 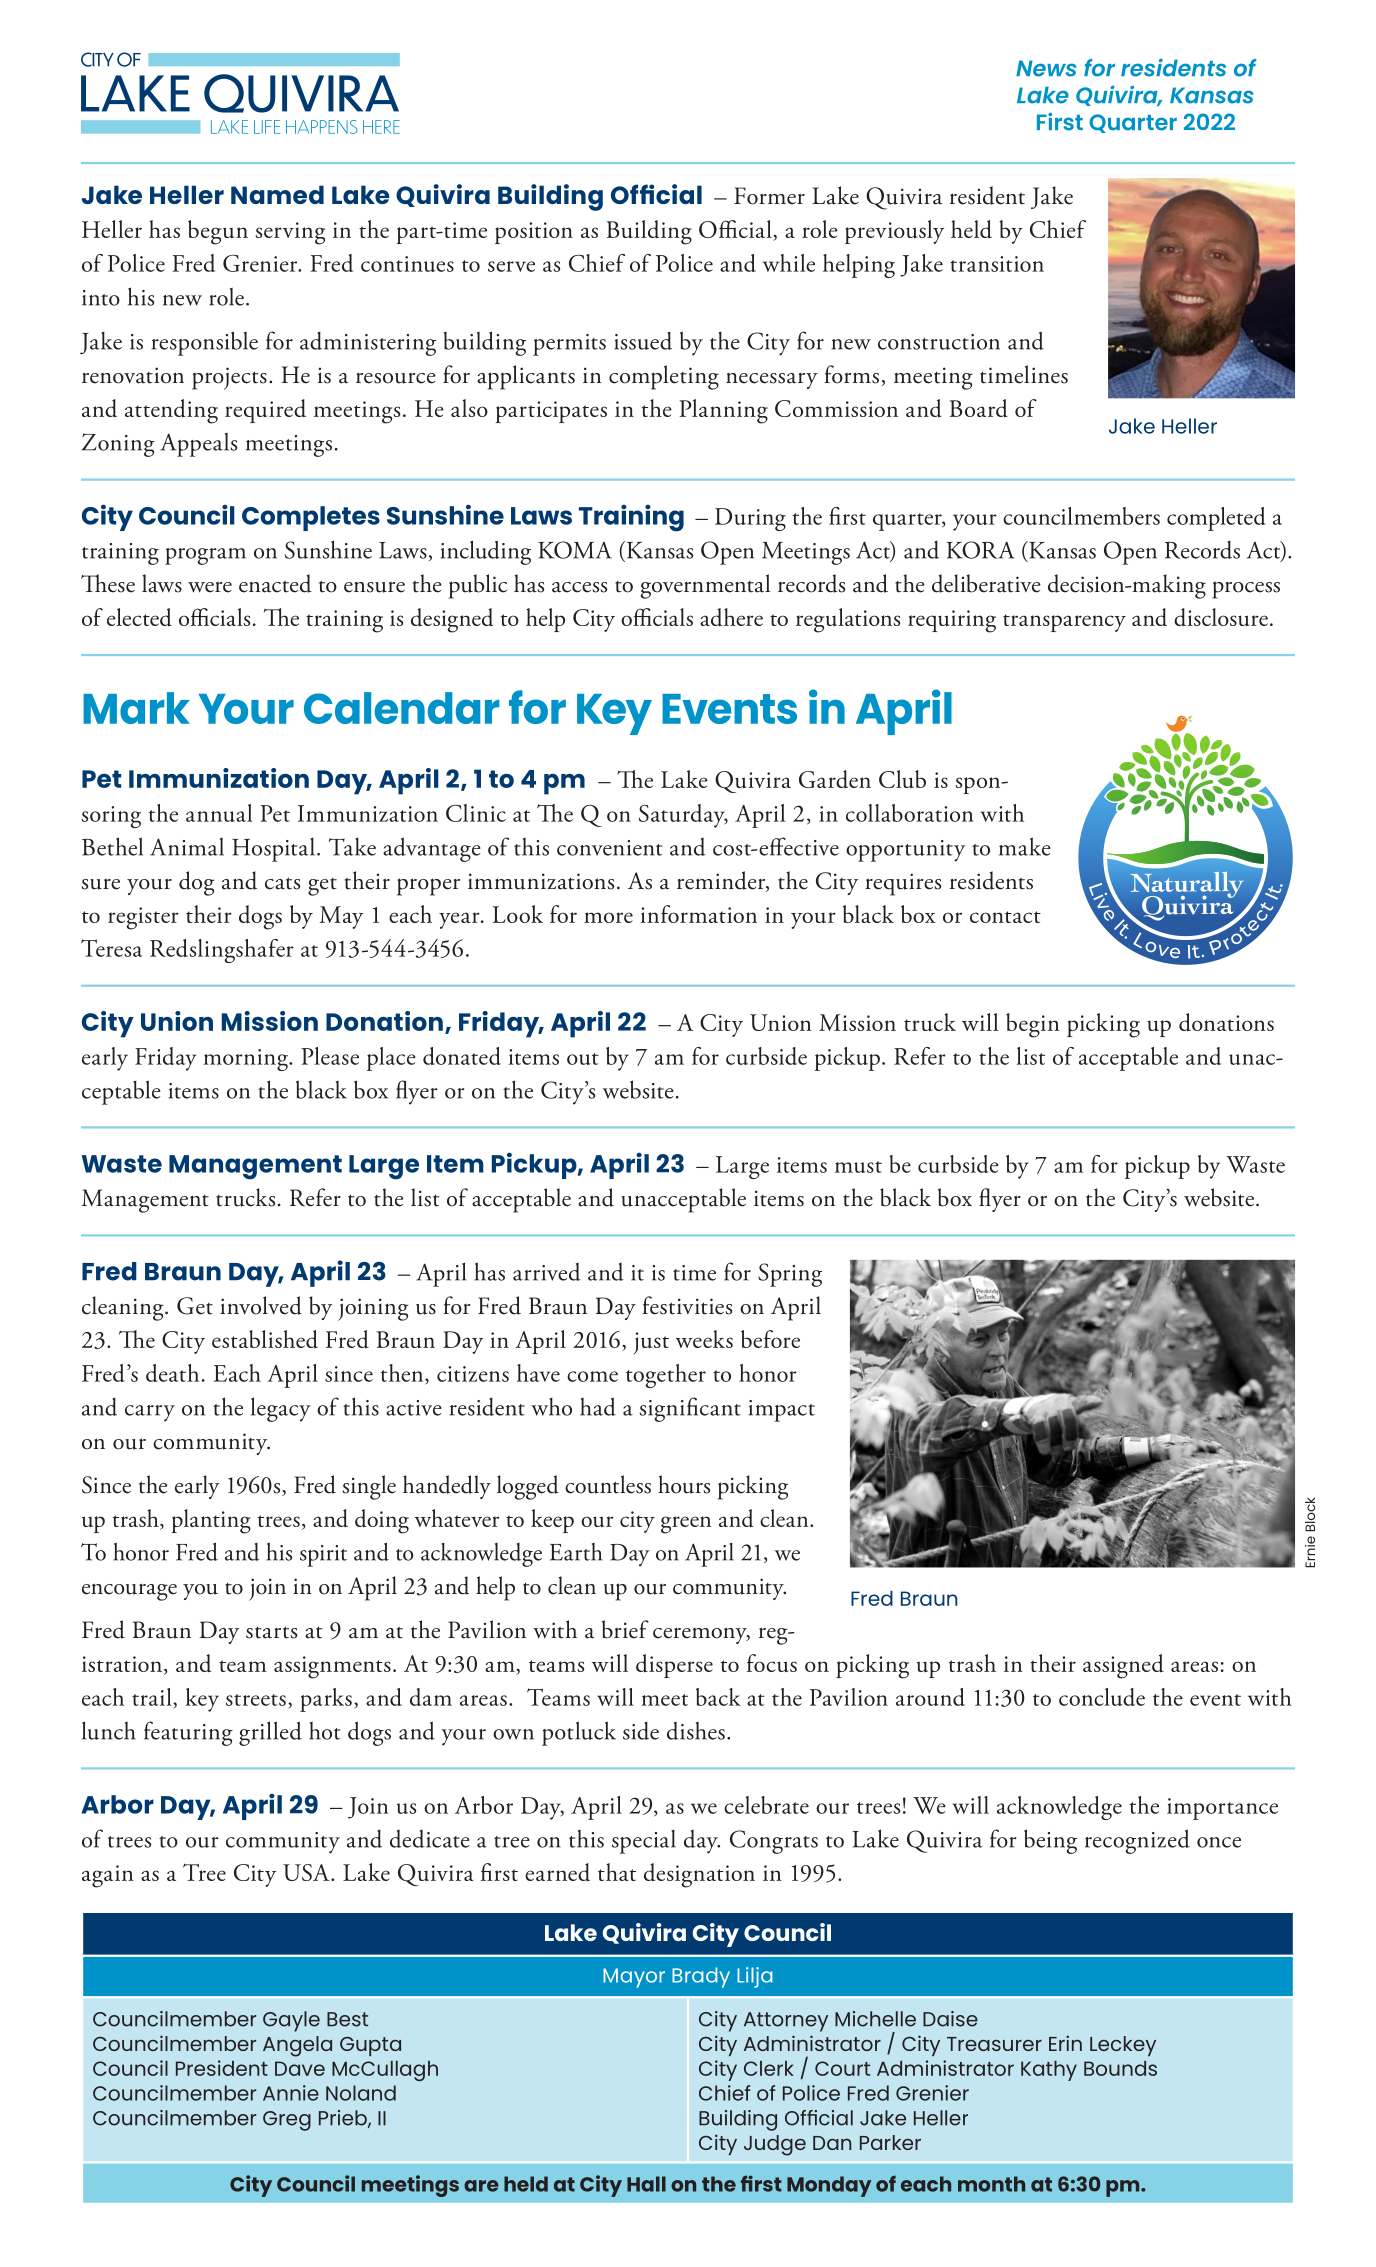 I want to click on transparency, so click(x=1064, y=623).
